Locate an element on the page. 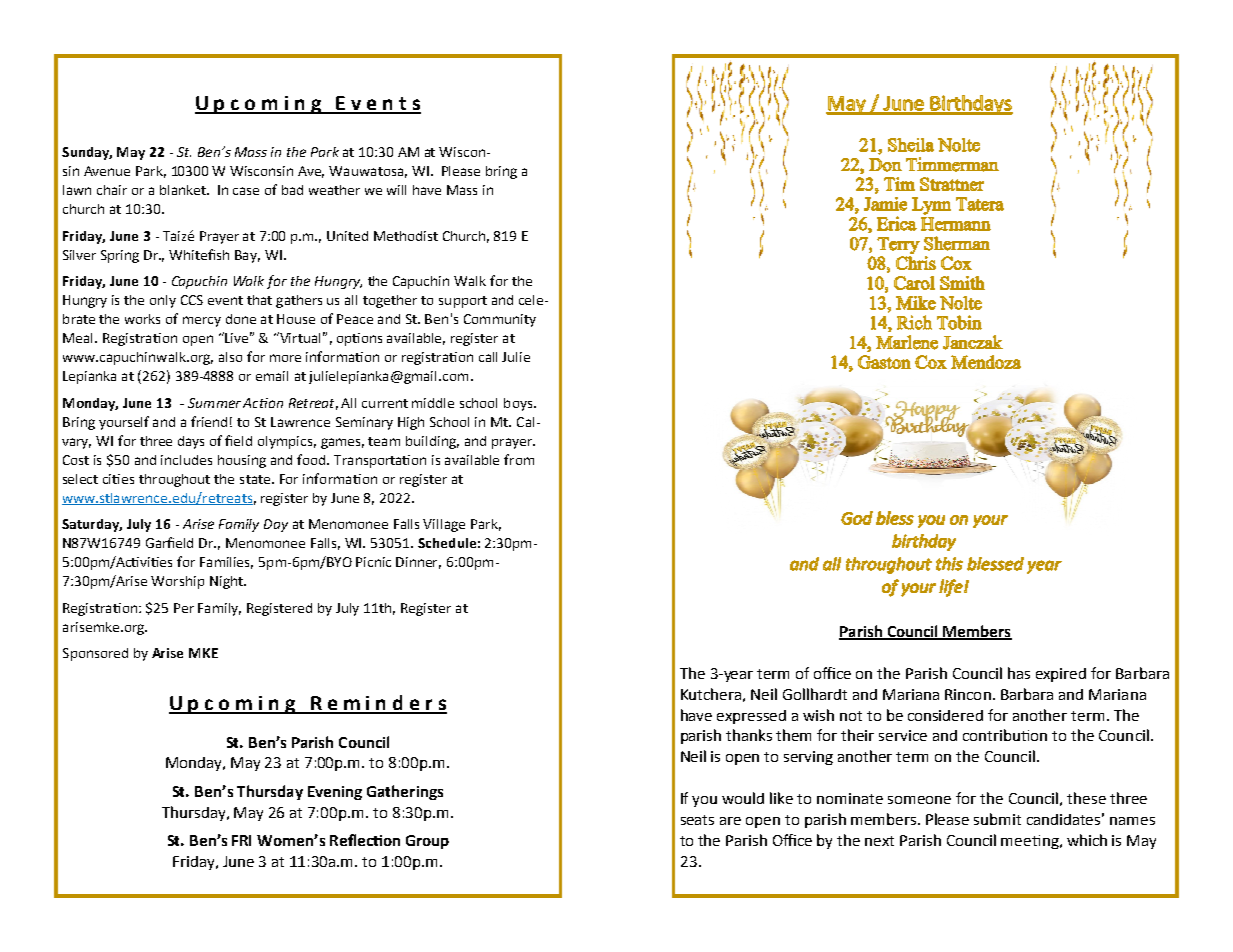  Evening is located at coordinates (335, 793).
